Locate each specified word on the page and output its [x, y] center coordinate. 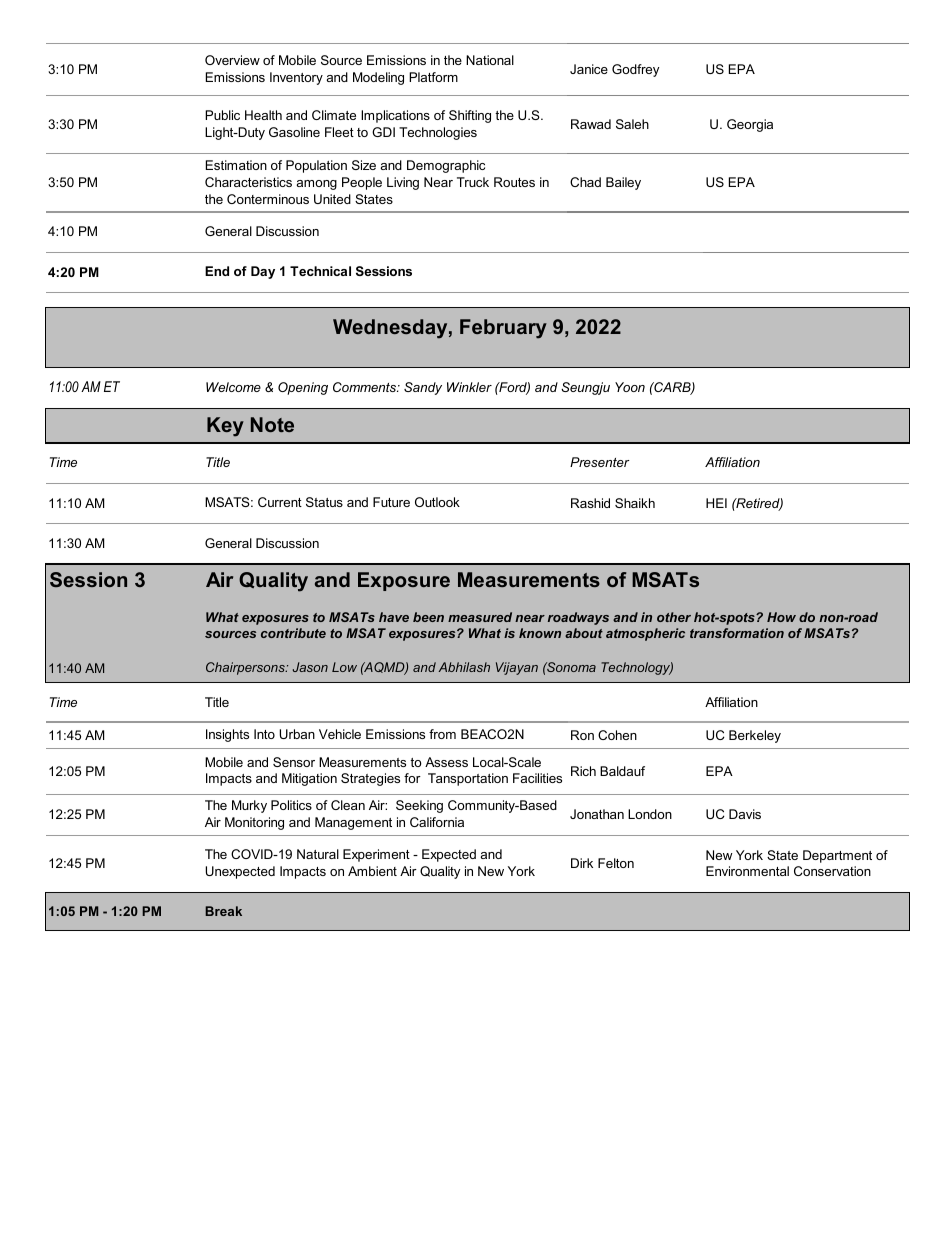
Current [280, 502]
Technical [320, 271]
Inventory [296, 78]
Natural [318, 854]
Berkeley [755, 736]
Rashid [590, 503]
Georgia [750, 125]
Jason [310, 667]
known [540, 633]
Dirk [582, 863]
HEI [716, 503]
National [490, 60]
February [503, 329]
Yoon [630, 387]
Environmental [747, 871]
